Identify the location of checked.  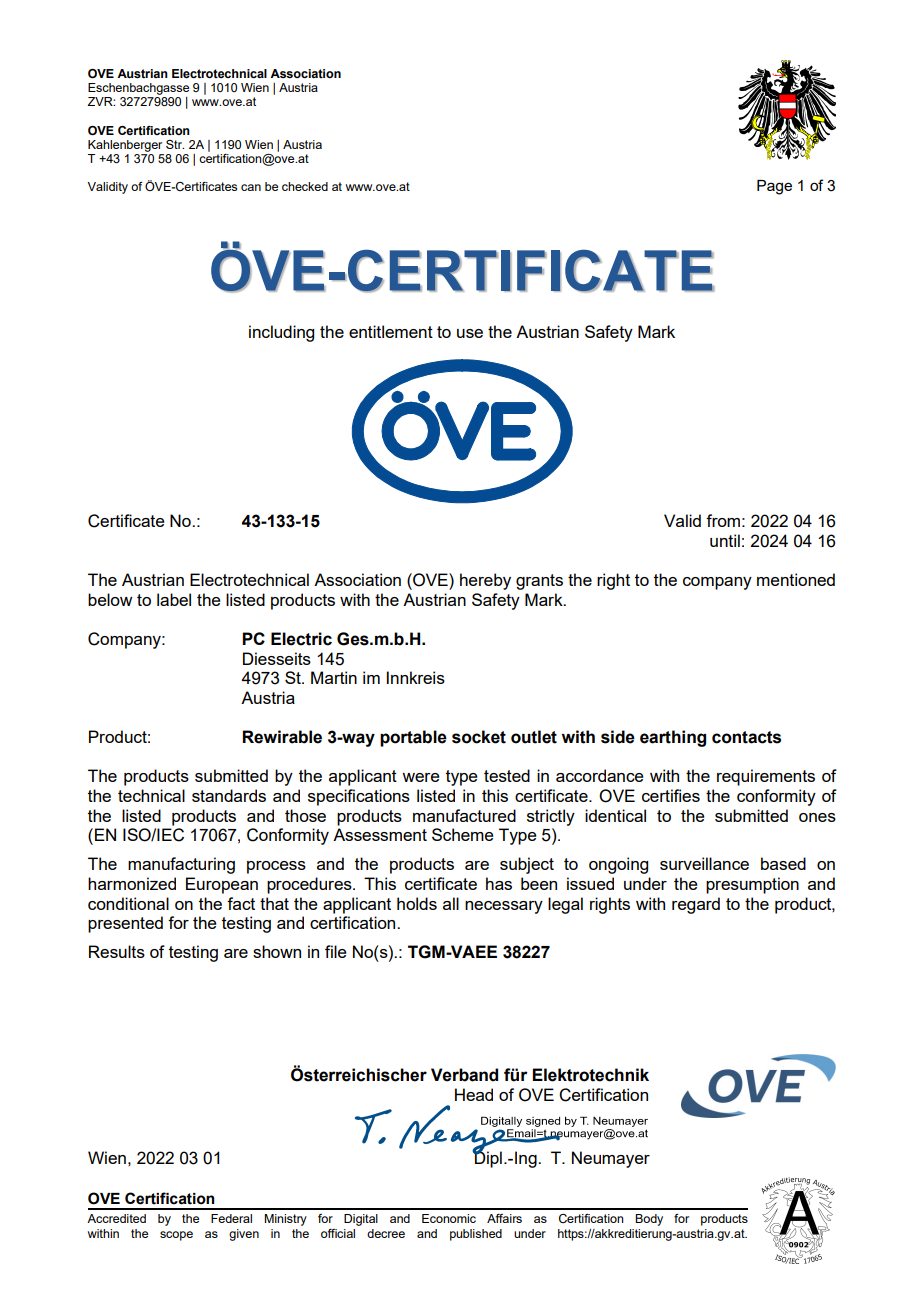
(305, 186).
